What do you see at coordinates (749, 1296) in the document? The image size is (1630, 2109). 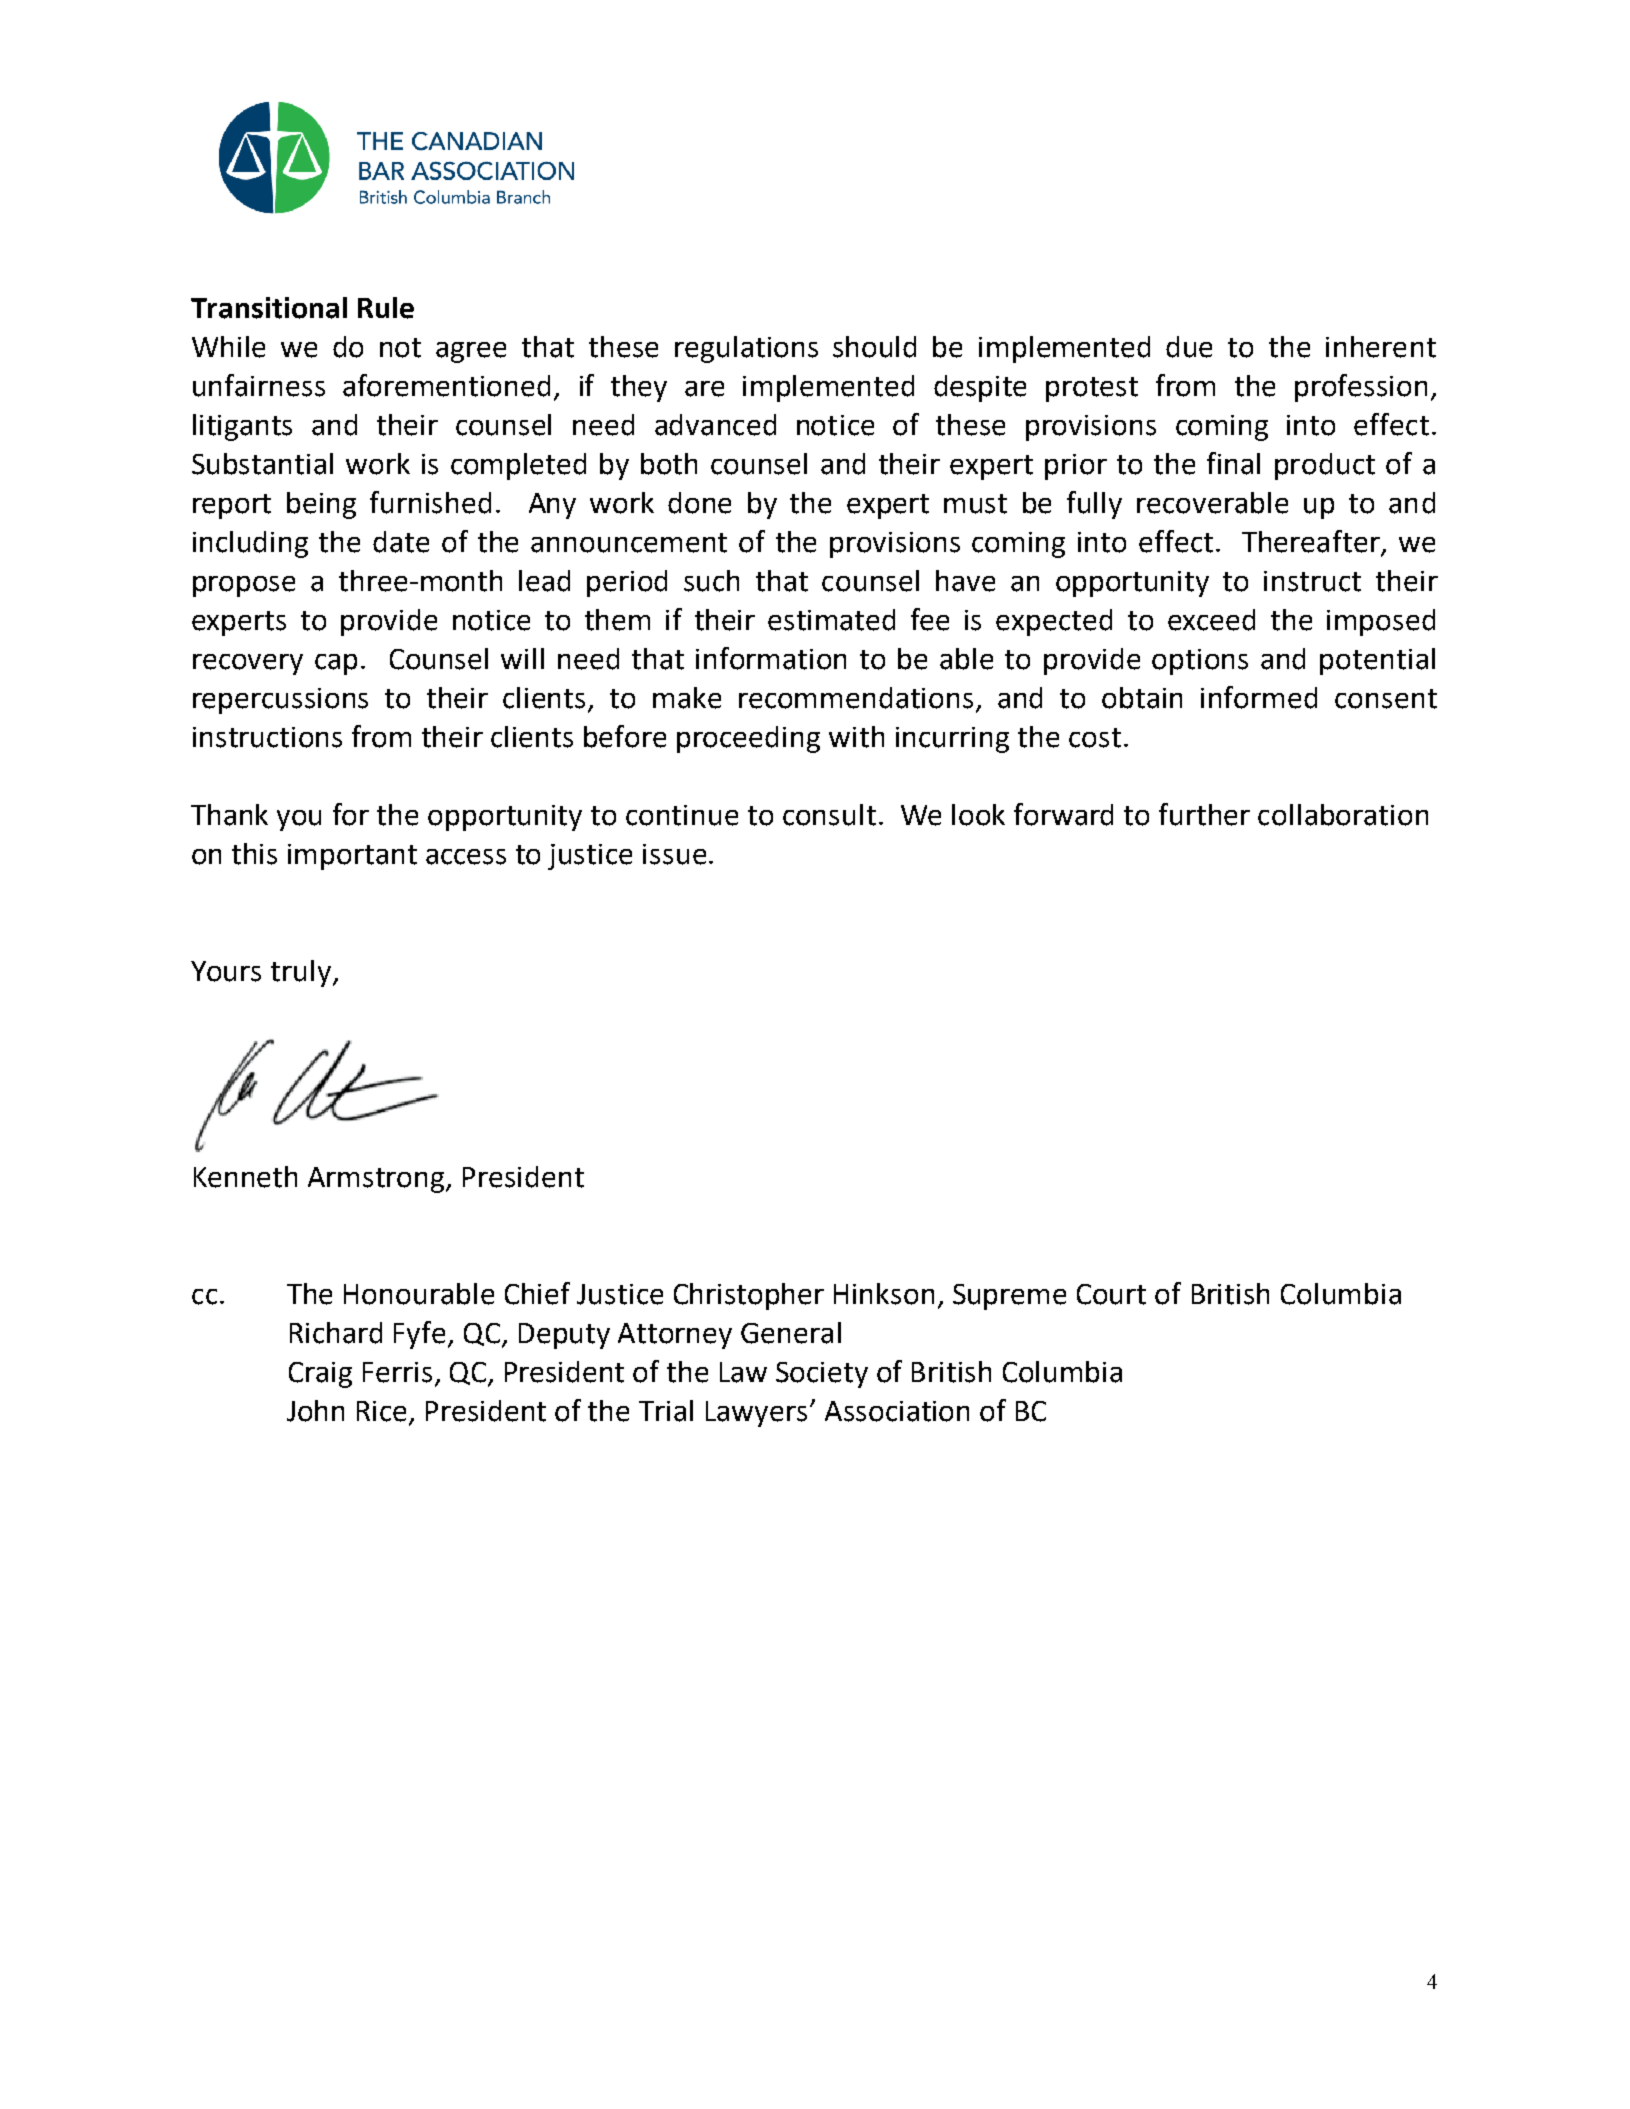 I see `Christopher` at bounding box center [749, 1296].
